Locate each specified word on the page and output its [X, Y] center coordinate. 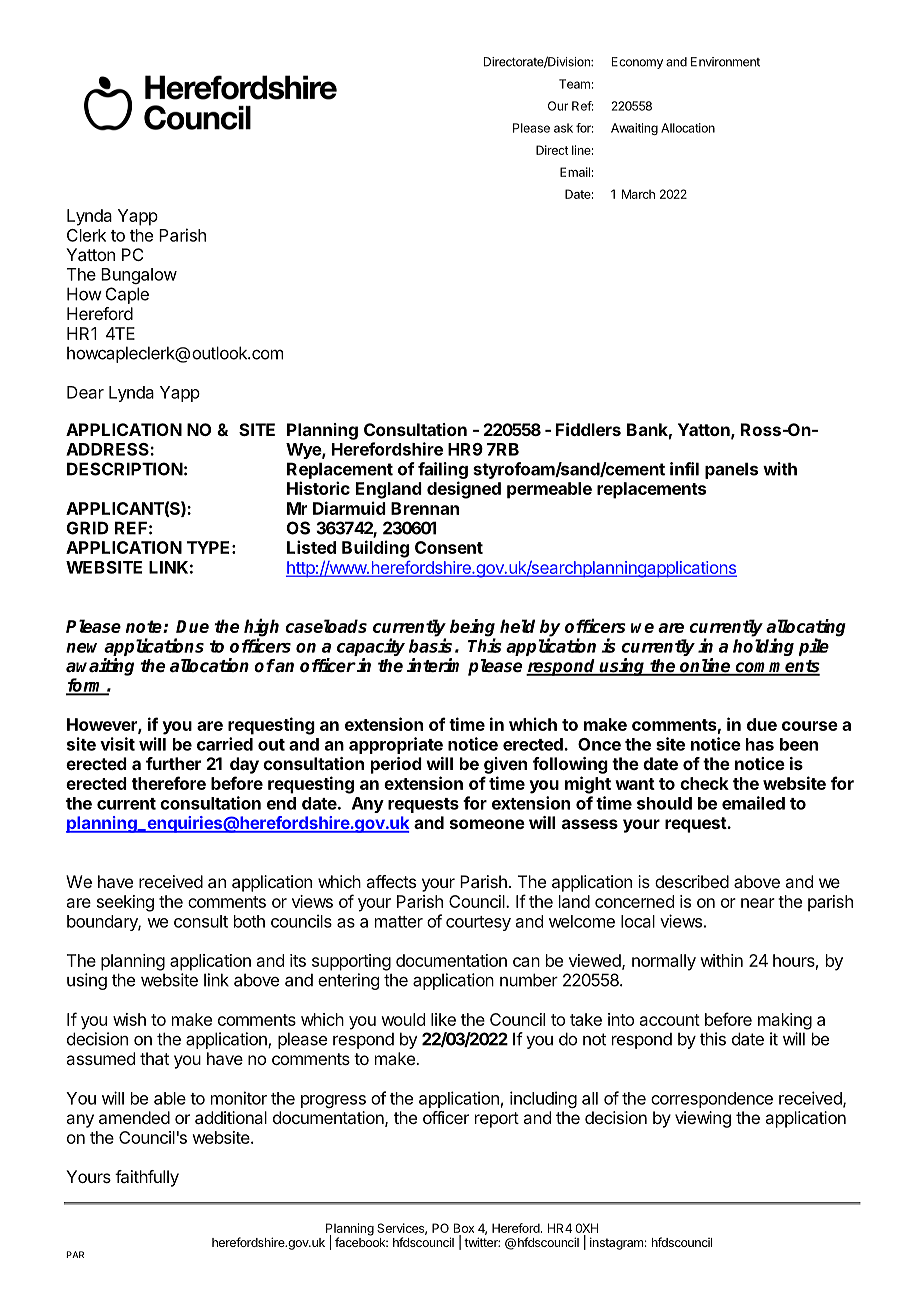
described [692, 881]
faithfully [147, 1178]
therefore [169, 783]
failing [443, 470]
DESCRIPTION [125, 469]
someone [487, 824]
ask [563, 128]
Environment [725, 62]
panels [731, 470]
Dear [85, 392]
